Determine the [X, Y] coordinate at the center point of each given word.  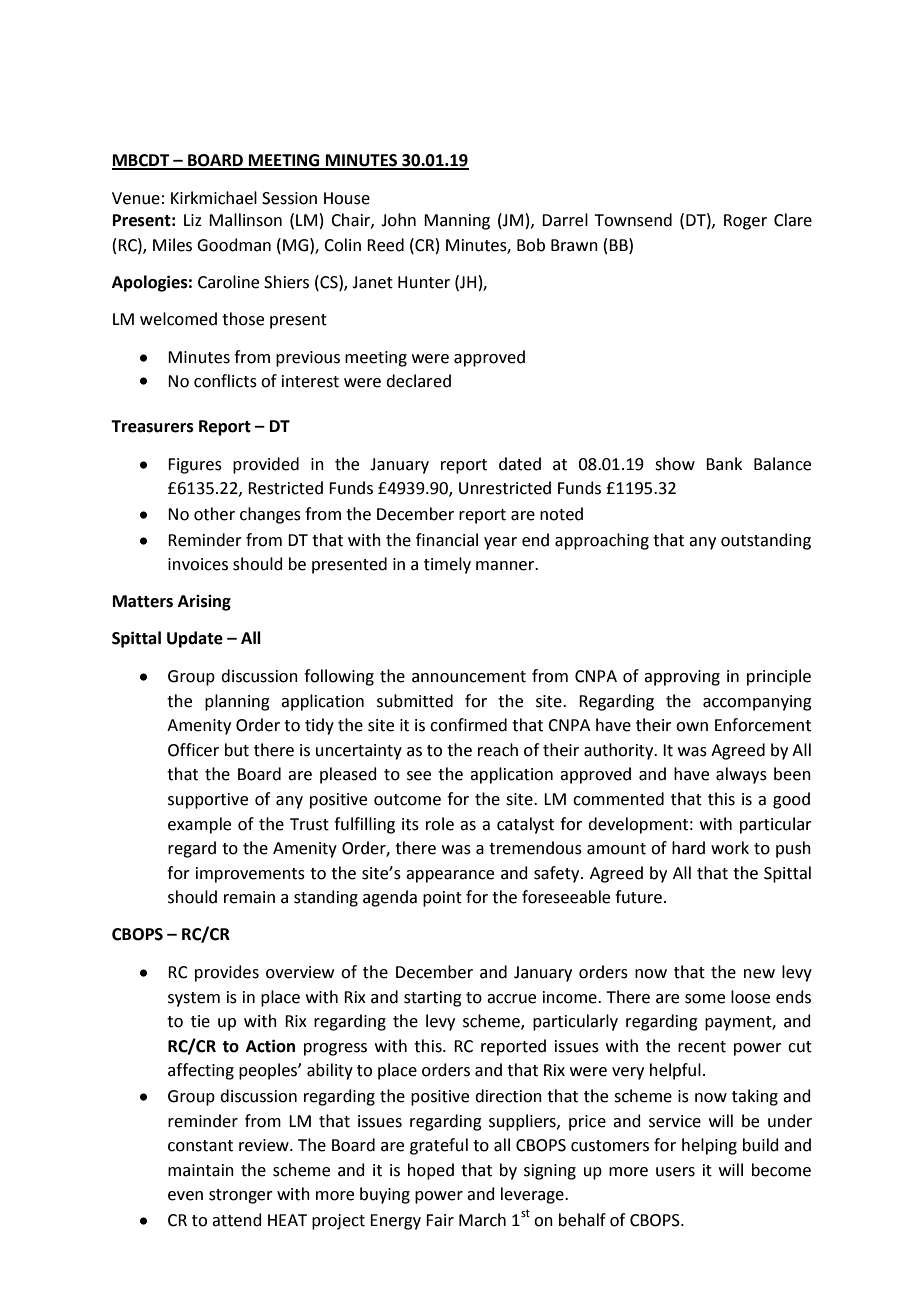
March [482, 1220]
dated [520, 464]
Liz [193, 220]
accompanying [757, 703]
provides [227, 973]
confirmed [468, 725]
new [759, 974]
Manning [457, 222]
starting [433, 999]
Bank [724, 464]
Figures [195, 466]
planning [237, 702]
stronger [241, 1196]
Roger [745, 222]
